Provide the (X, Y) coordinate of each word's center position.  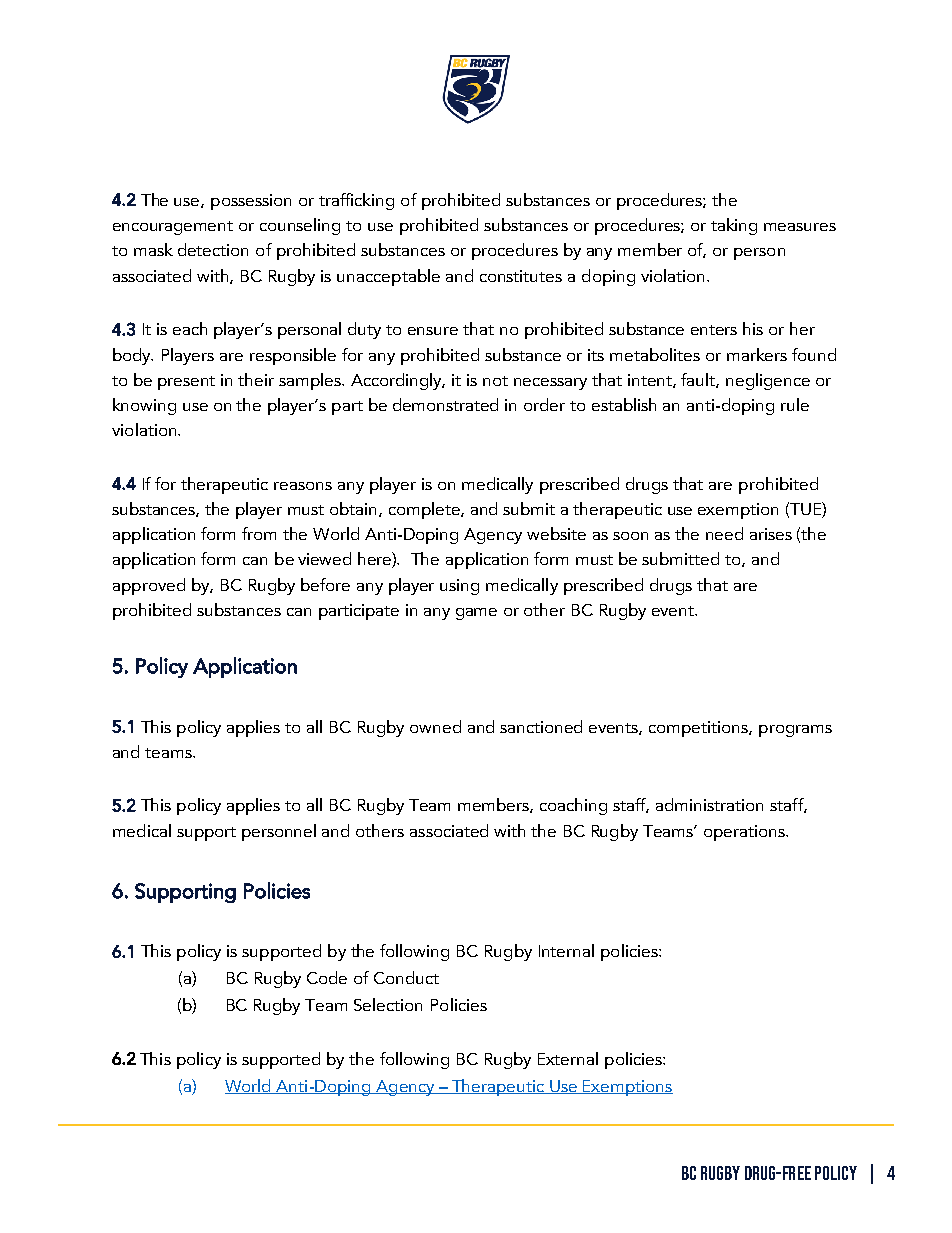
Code (327, 977)
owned (435, 726)
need (724, 533)
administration (709, 804)
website (556, 533)
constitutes (521, 276)
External (568, 1058)
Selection (388, 1004)
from (259, 533)
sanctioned (541, 726)
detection (213, 249)
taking (734, 226)
